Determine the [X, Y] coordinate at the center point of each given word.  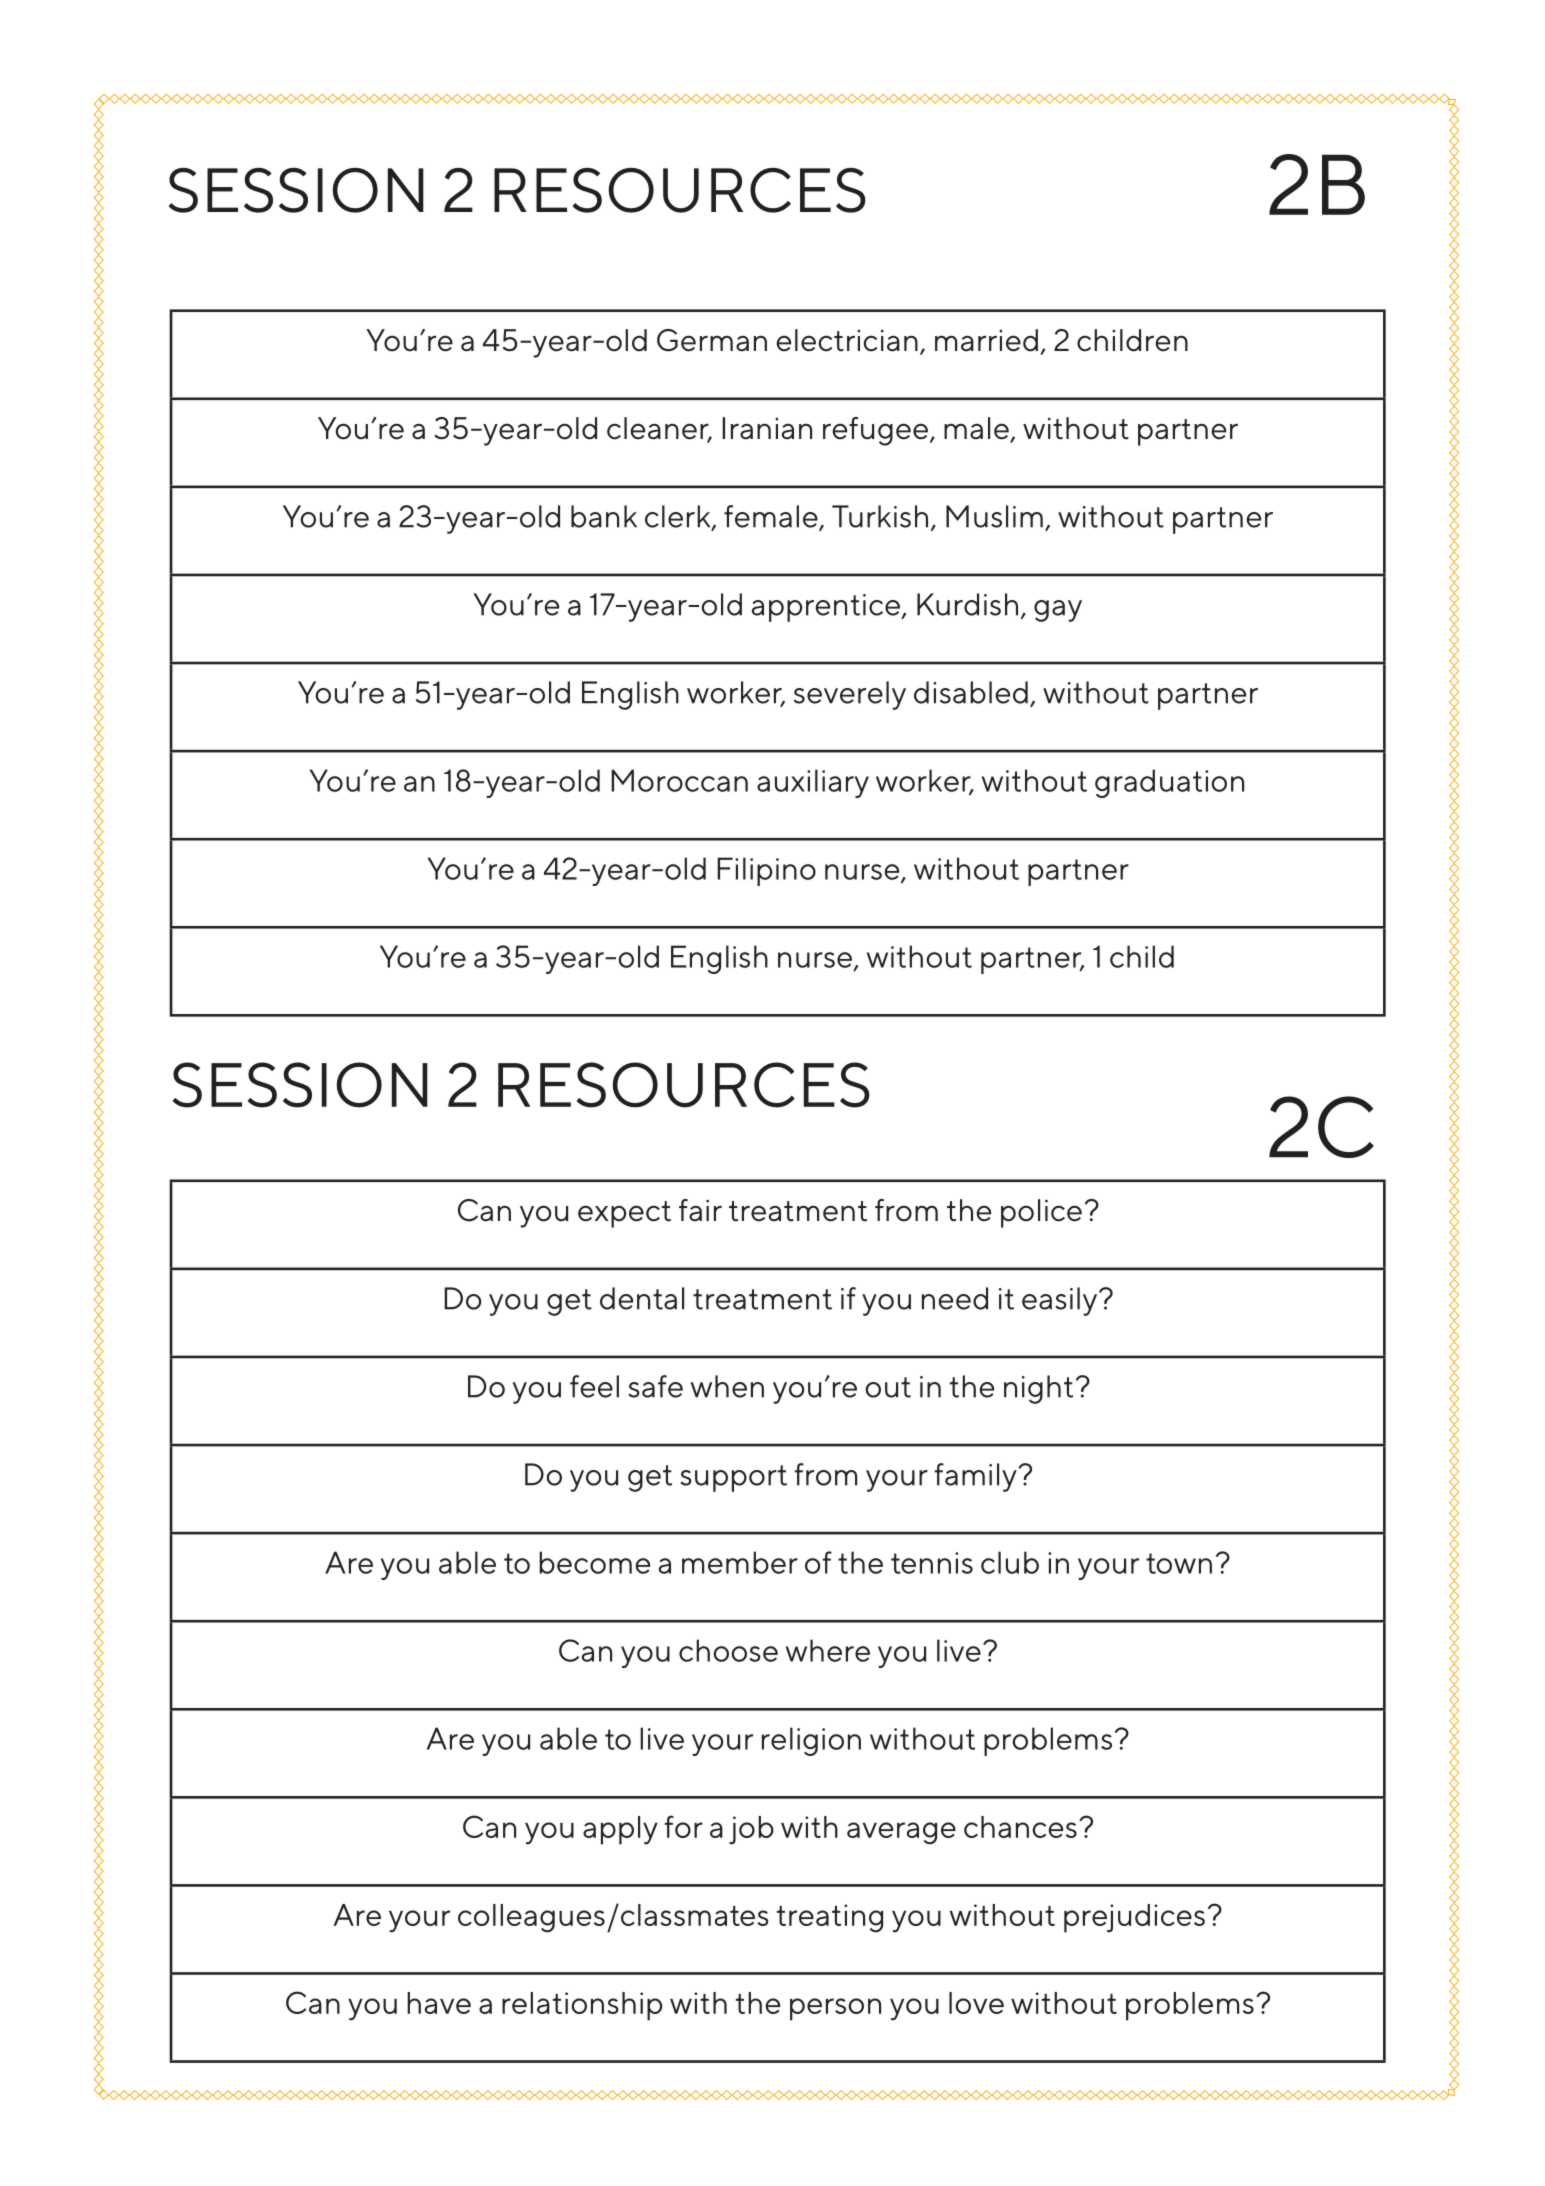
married [986, 340]
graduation [1169, 783]
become [594, 1562]
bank [604, 516]
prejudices [1134, 1918]
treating [830, 1918]
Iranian [767, 428]
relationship [582, 2006]
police [1041, 1213]
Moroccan [679, 780]
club [1010, 1562]
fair [700, 1210]
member [740, 1562]
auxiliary [813, 783]
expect [624, 1214]
